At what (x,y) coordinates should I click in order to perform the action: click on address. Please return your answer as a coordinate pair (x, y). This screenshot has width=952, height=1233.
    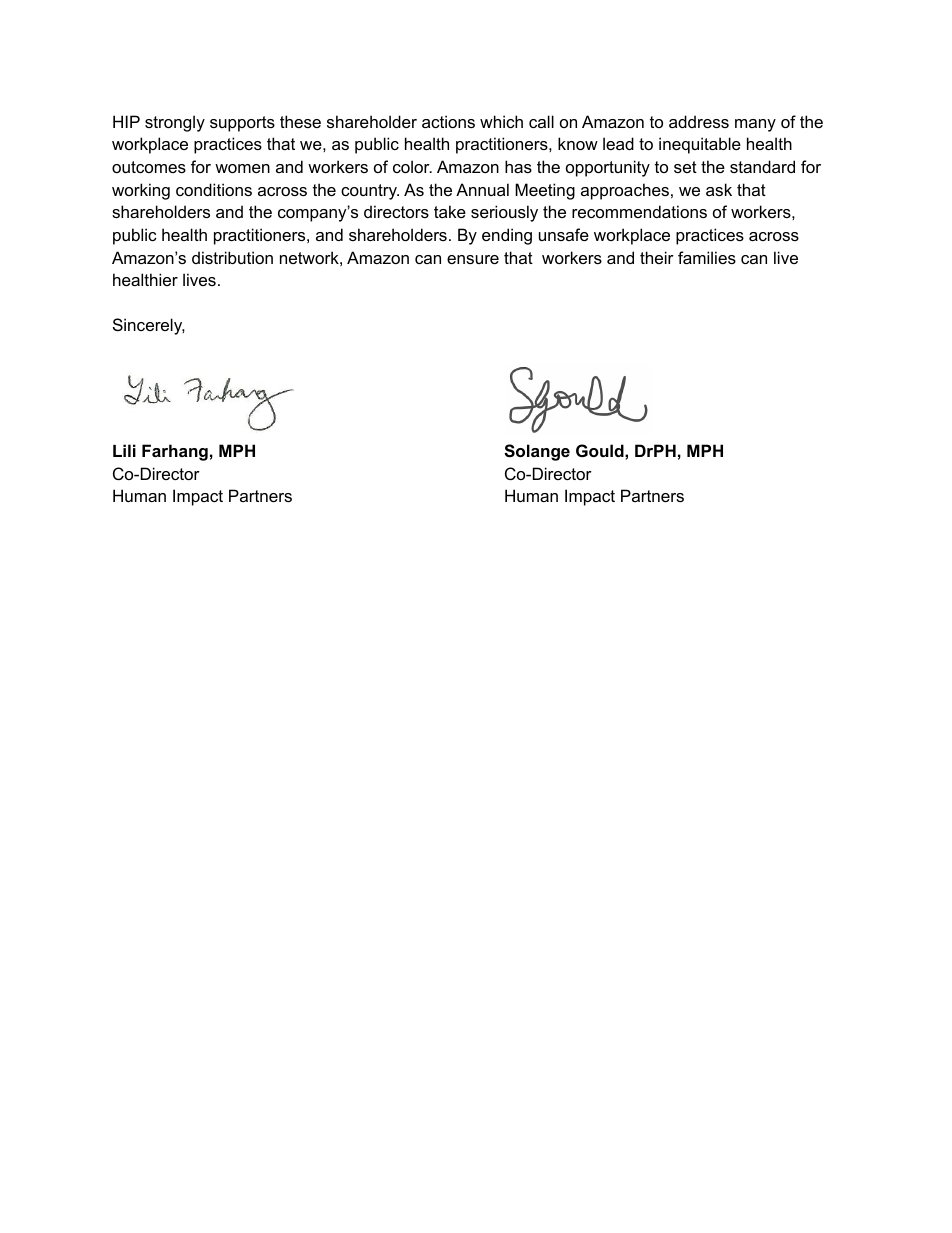
    Looking at the image, I should click on (699, 121).
